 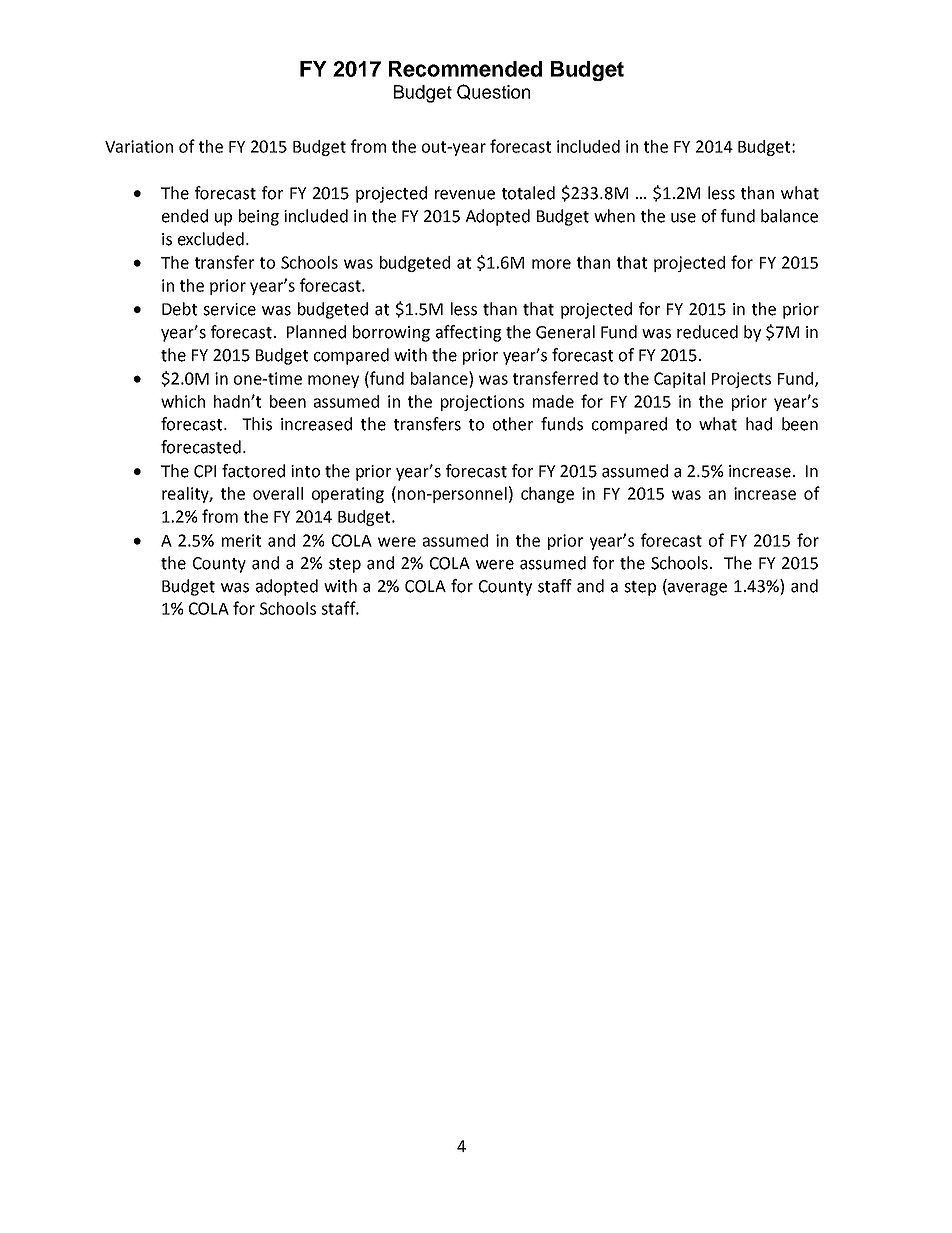 I want to click on projections, so click(x=482, y=403).
